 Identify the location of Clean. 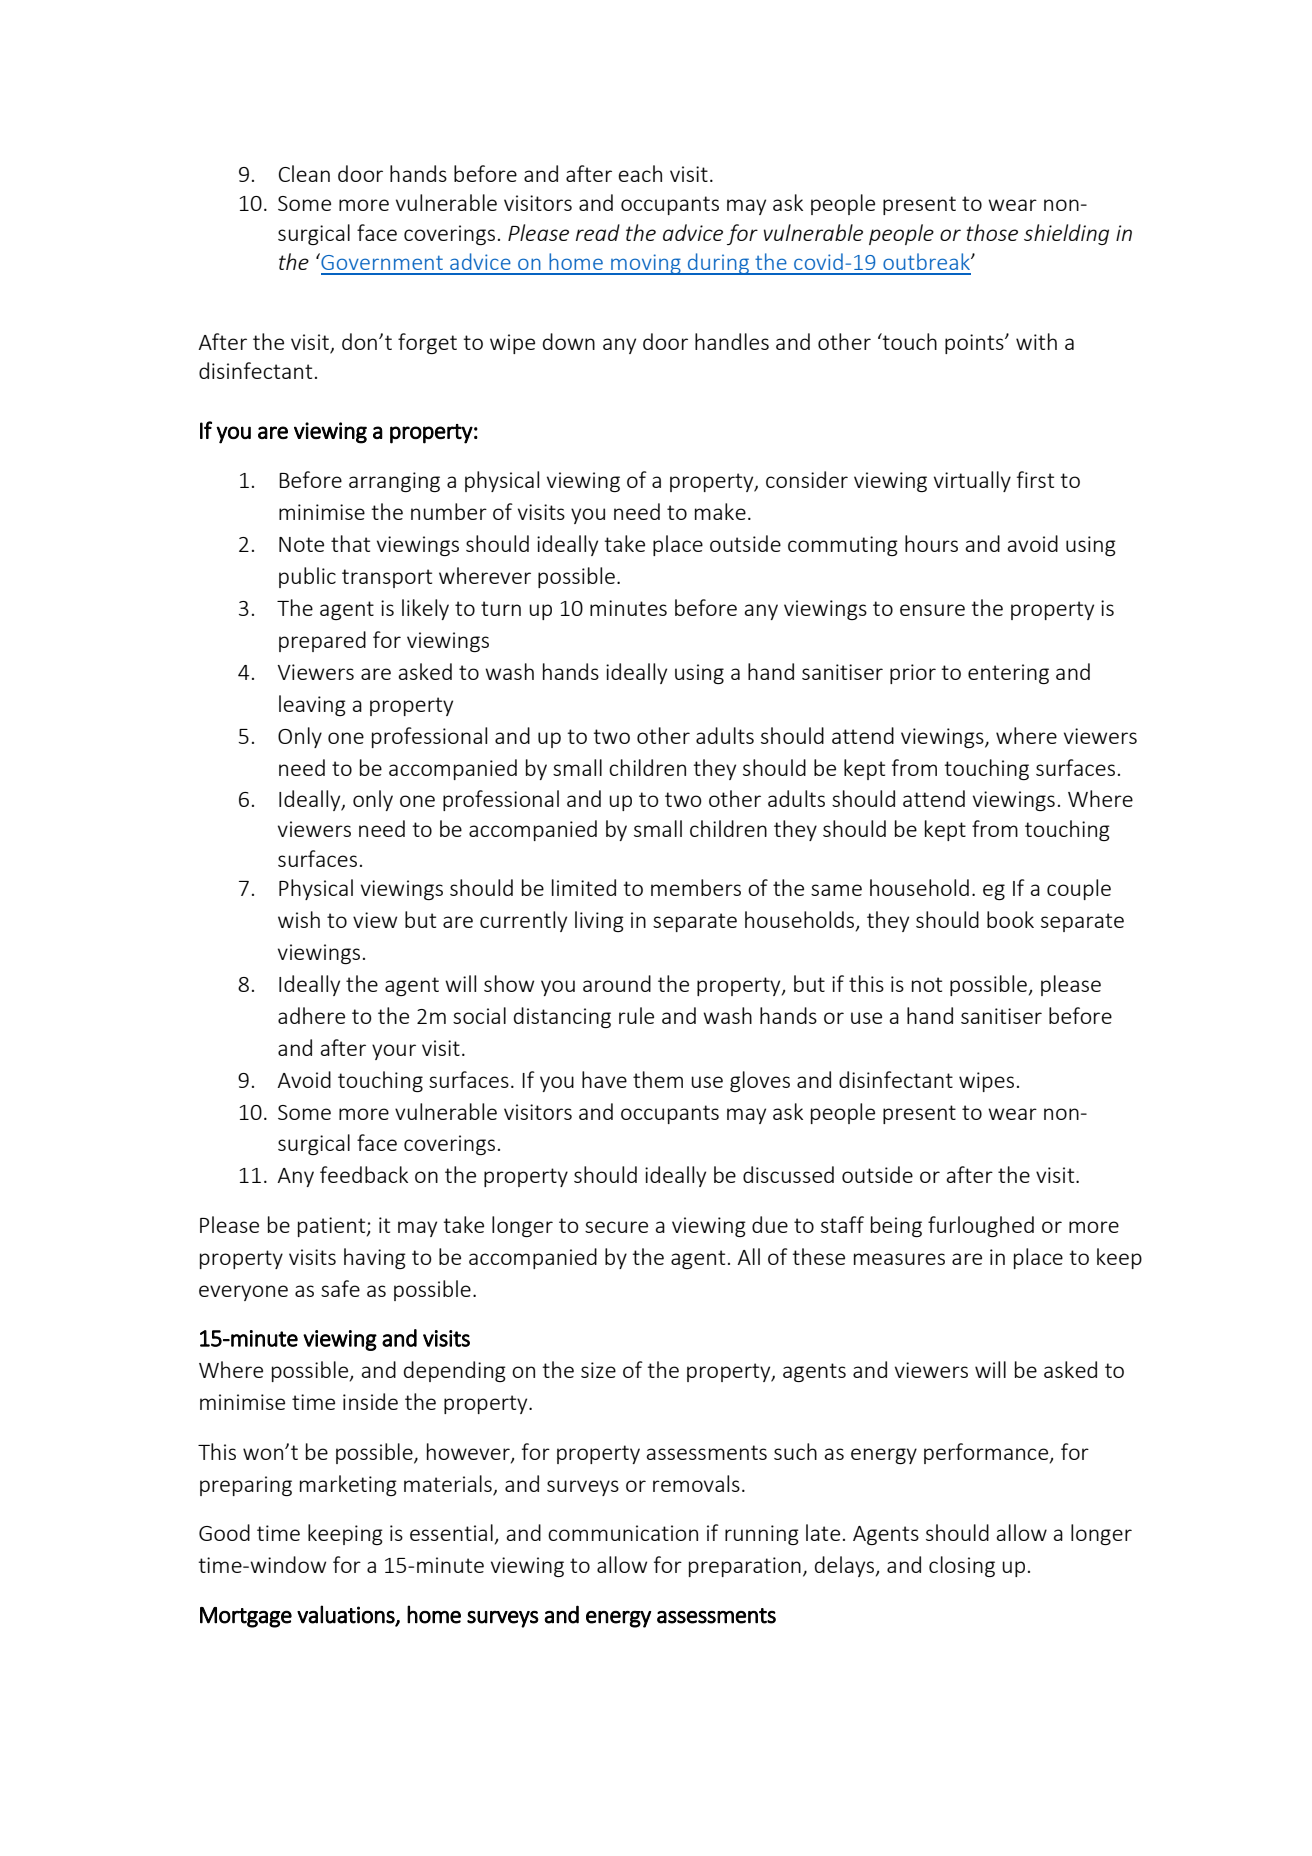
(304, 173).
